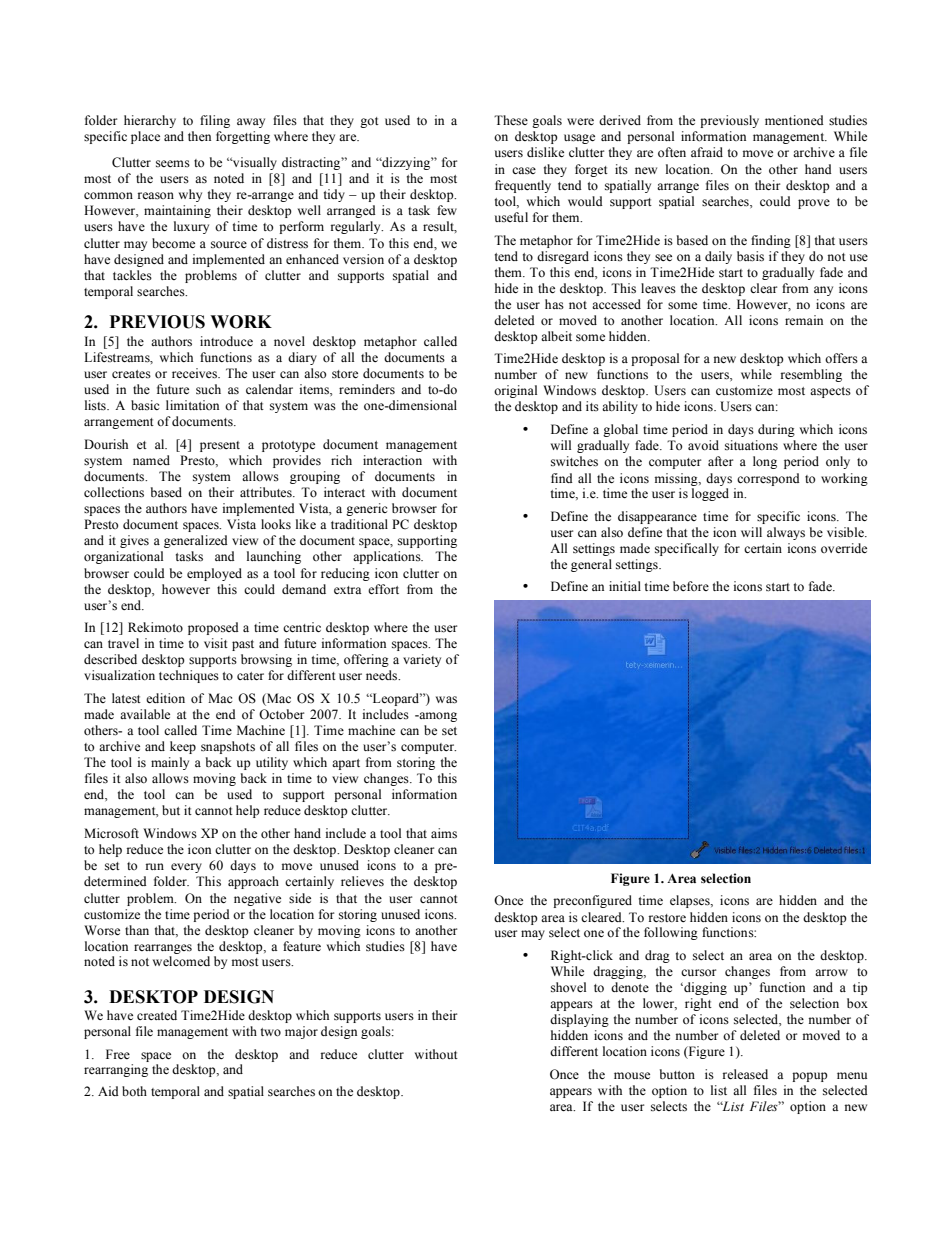  Describe the element at coordinates (383, 589) in the screenshot. I see `effort` at that location.
